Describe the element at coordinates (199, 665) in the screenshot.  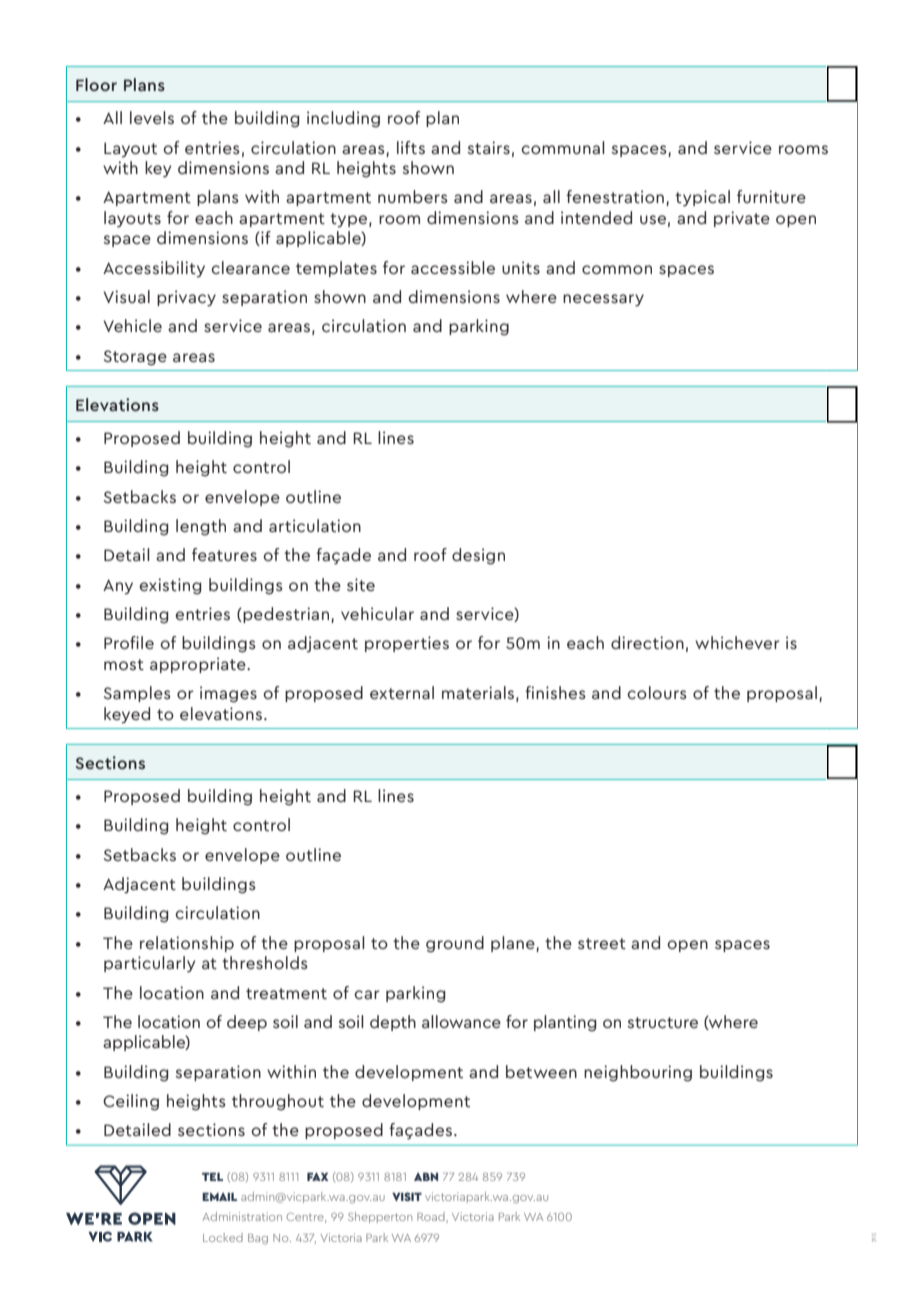
I see `appropriate` at that location.
